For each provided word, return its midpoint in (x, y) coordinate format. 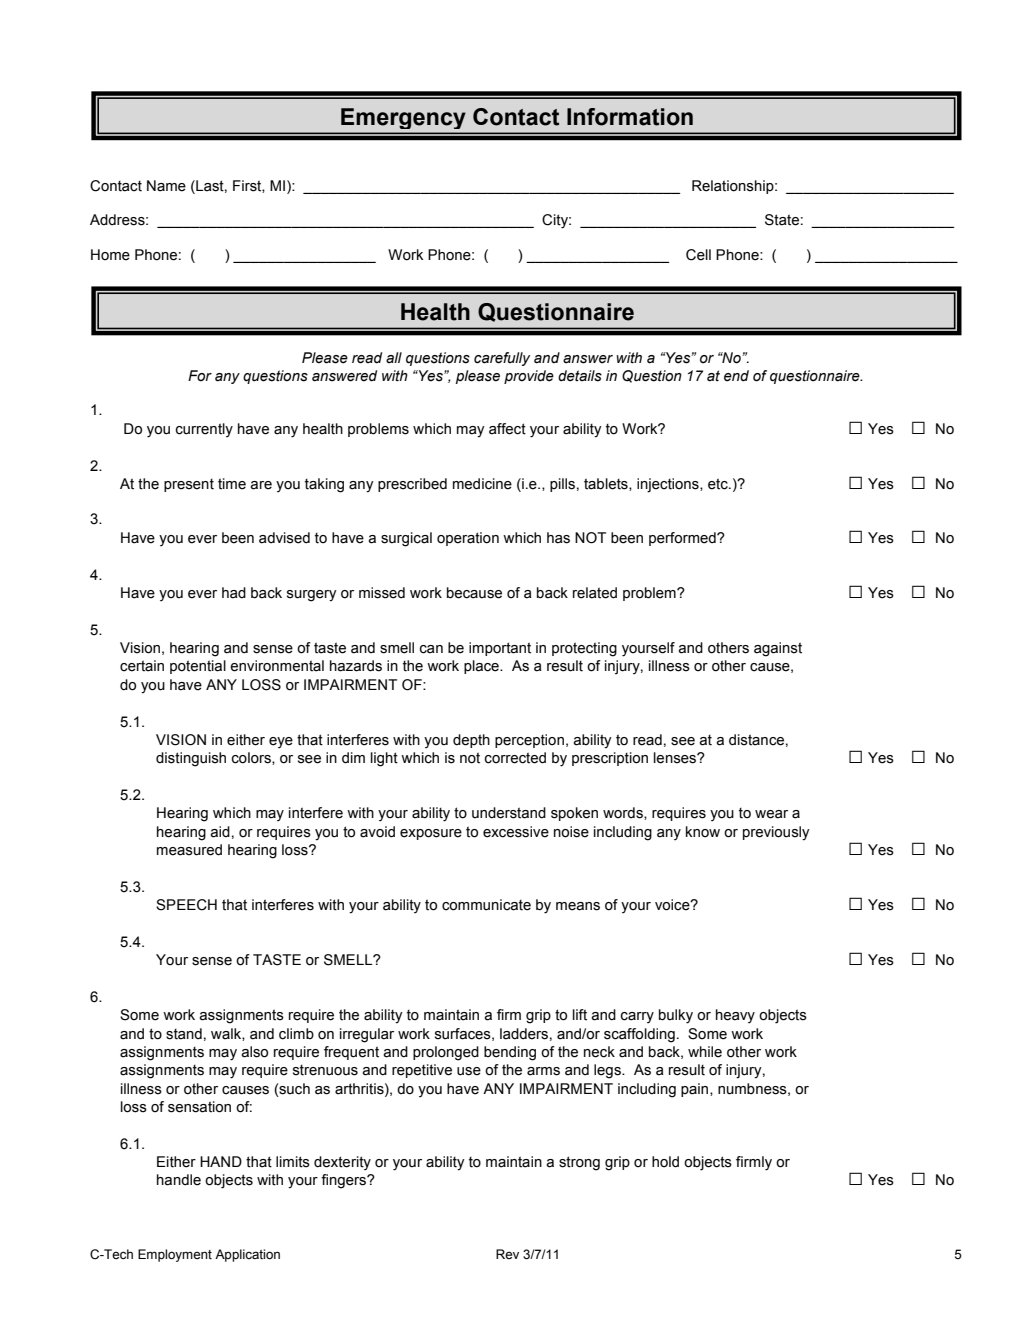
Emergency (403, 120)
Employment (175, 1255)
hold (665, 1162)
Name (166, 186)
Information (630, 117)
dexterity (342, 1163)
